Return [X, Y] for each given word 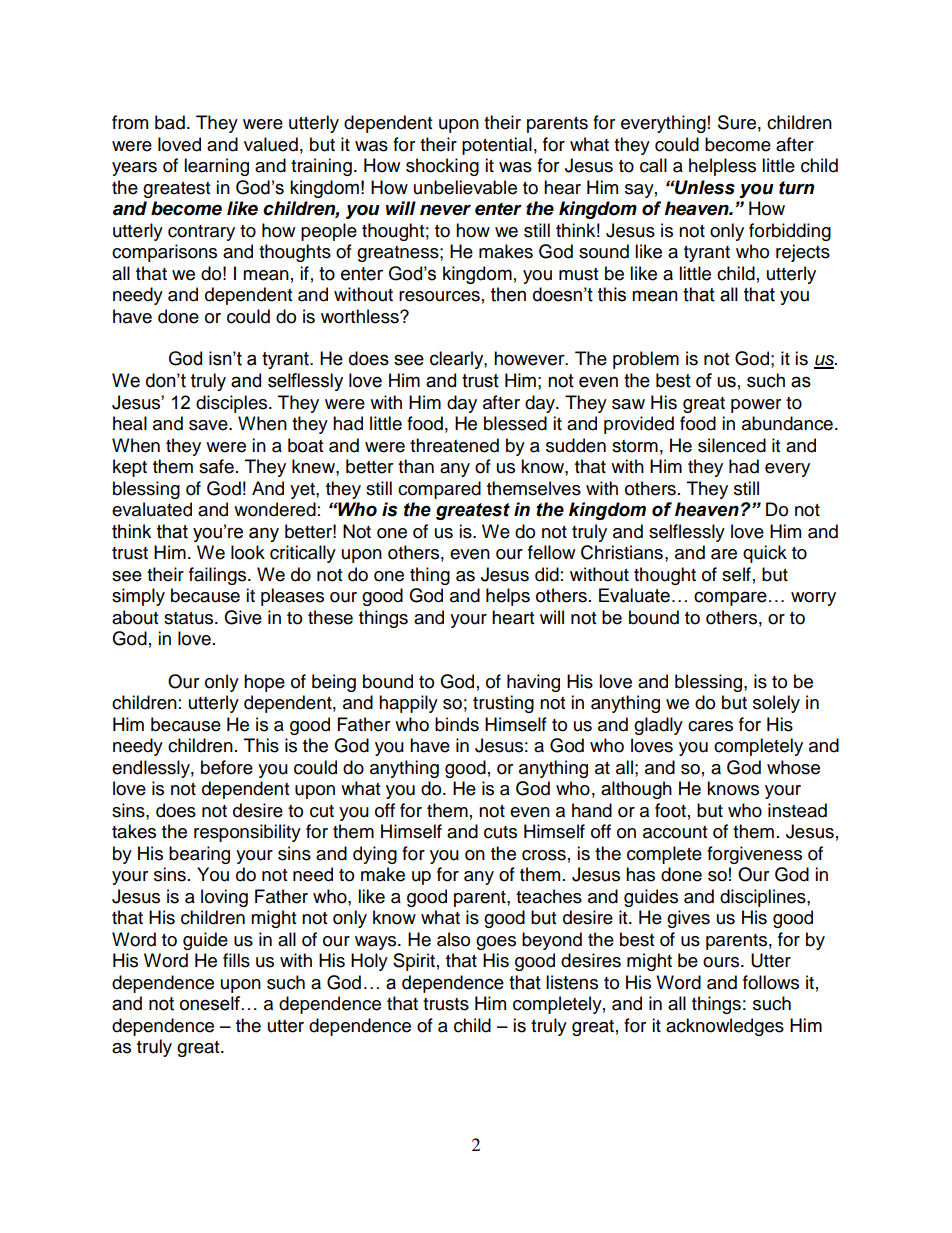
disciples [233, 404]
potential [497, 146]
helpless [722, 167]
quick [765, 554]
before [227, 767]
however [530, 358]
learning [216, 167]
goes [496, 943]
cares [710, 726]
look [248, 552]
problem [646, 360]
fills [236, 960]
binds [457, 724]
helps [508, 597]
